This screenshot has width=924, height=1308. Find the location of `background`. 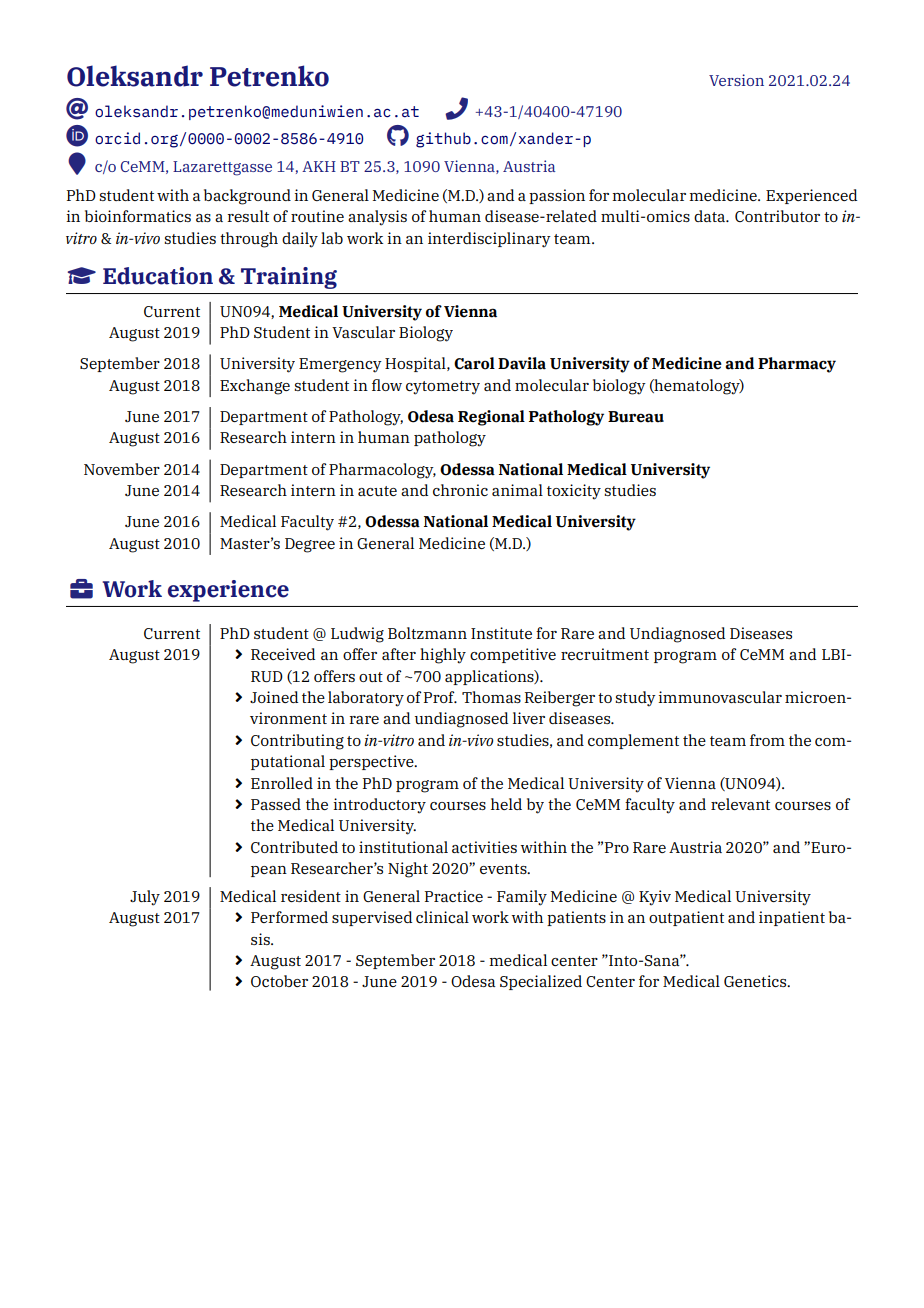

background is located at coordinates (247, 197).
